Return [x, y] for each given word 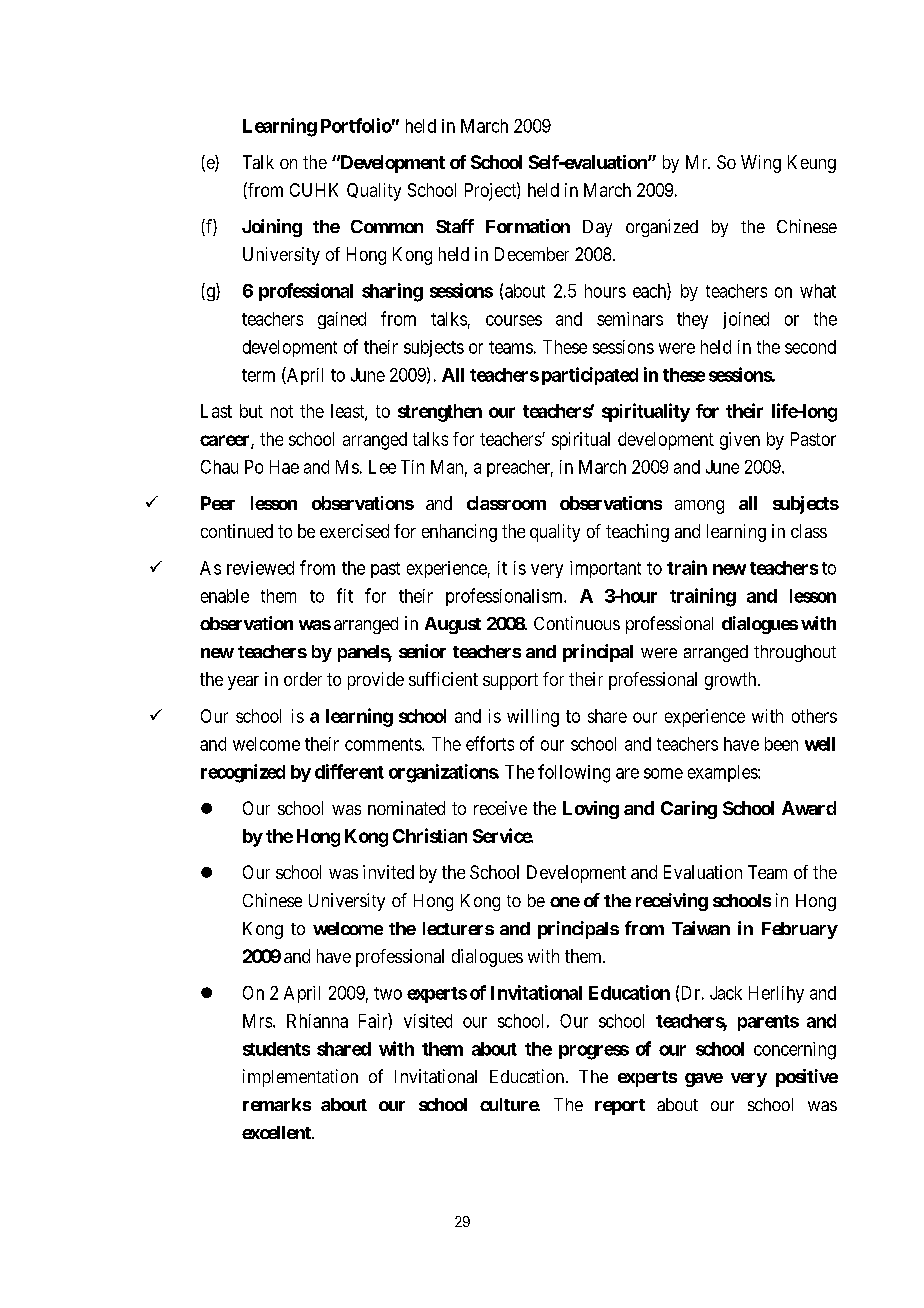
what [818, 291]
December [532, 254]
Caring [689, 810]
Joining [272, 228]
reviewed [260, 568]
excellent [277, 1132]
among [699, 507]
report [620, 1107]
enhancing [459, 533]
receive [500, 808]
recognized [243, 773]
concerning [795, 1051]
